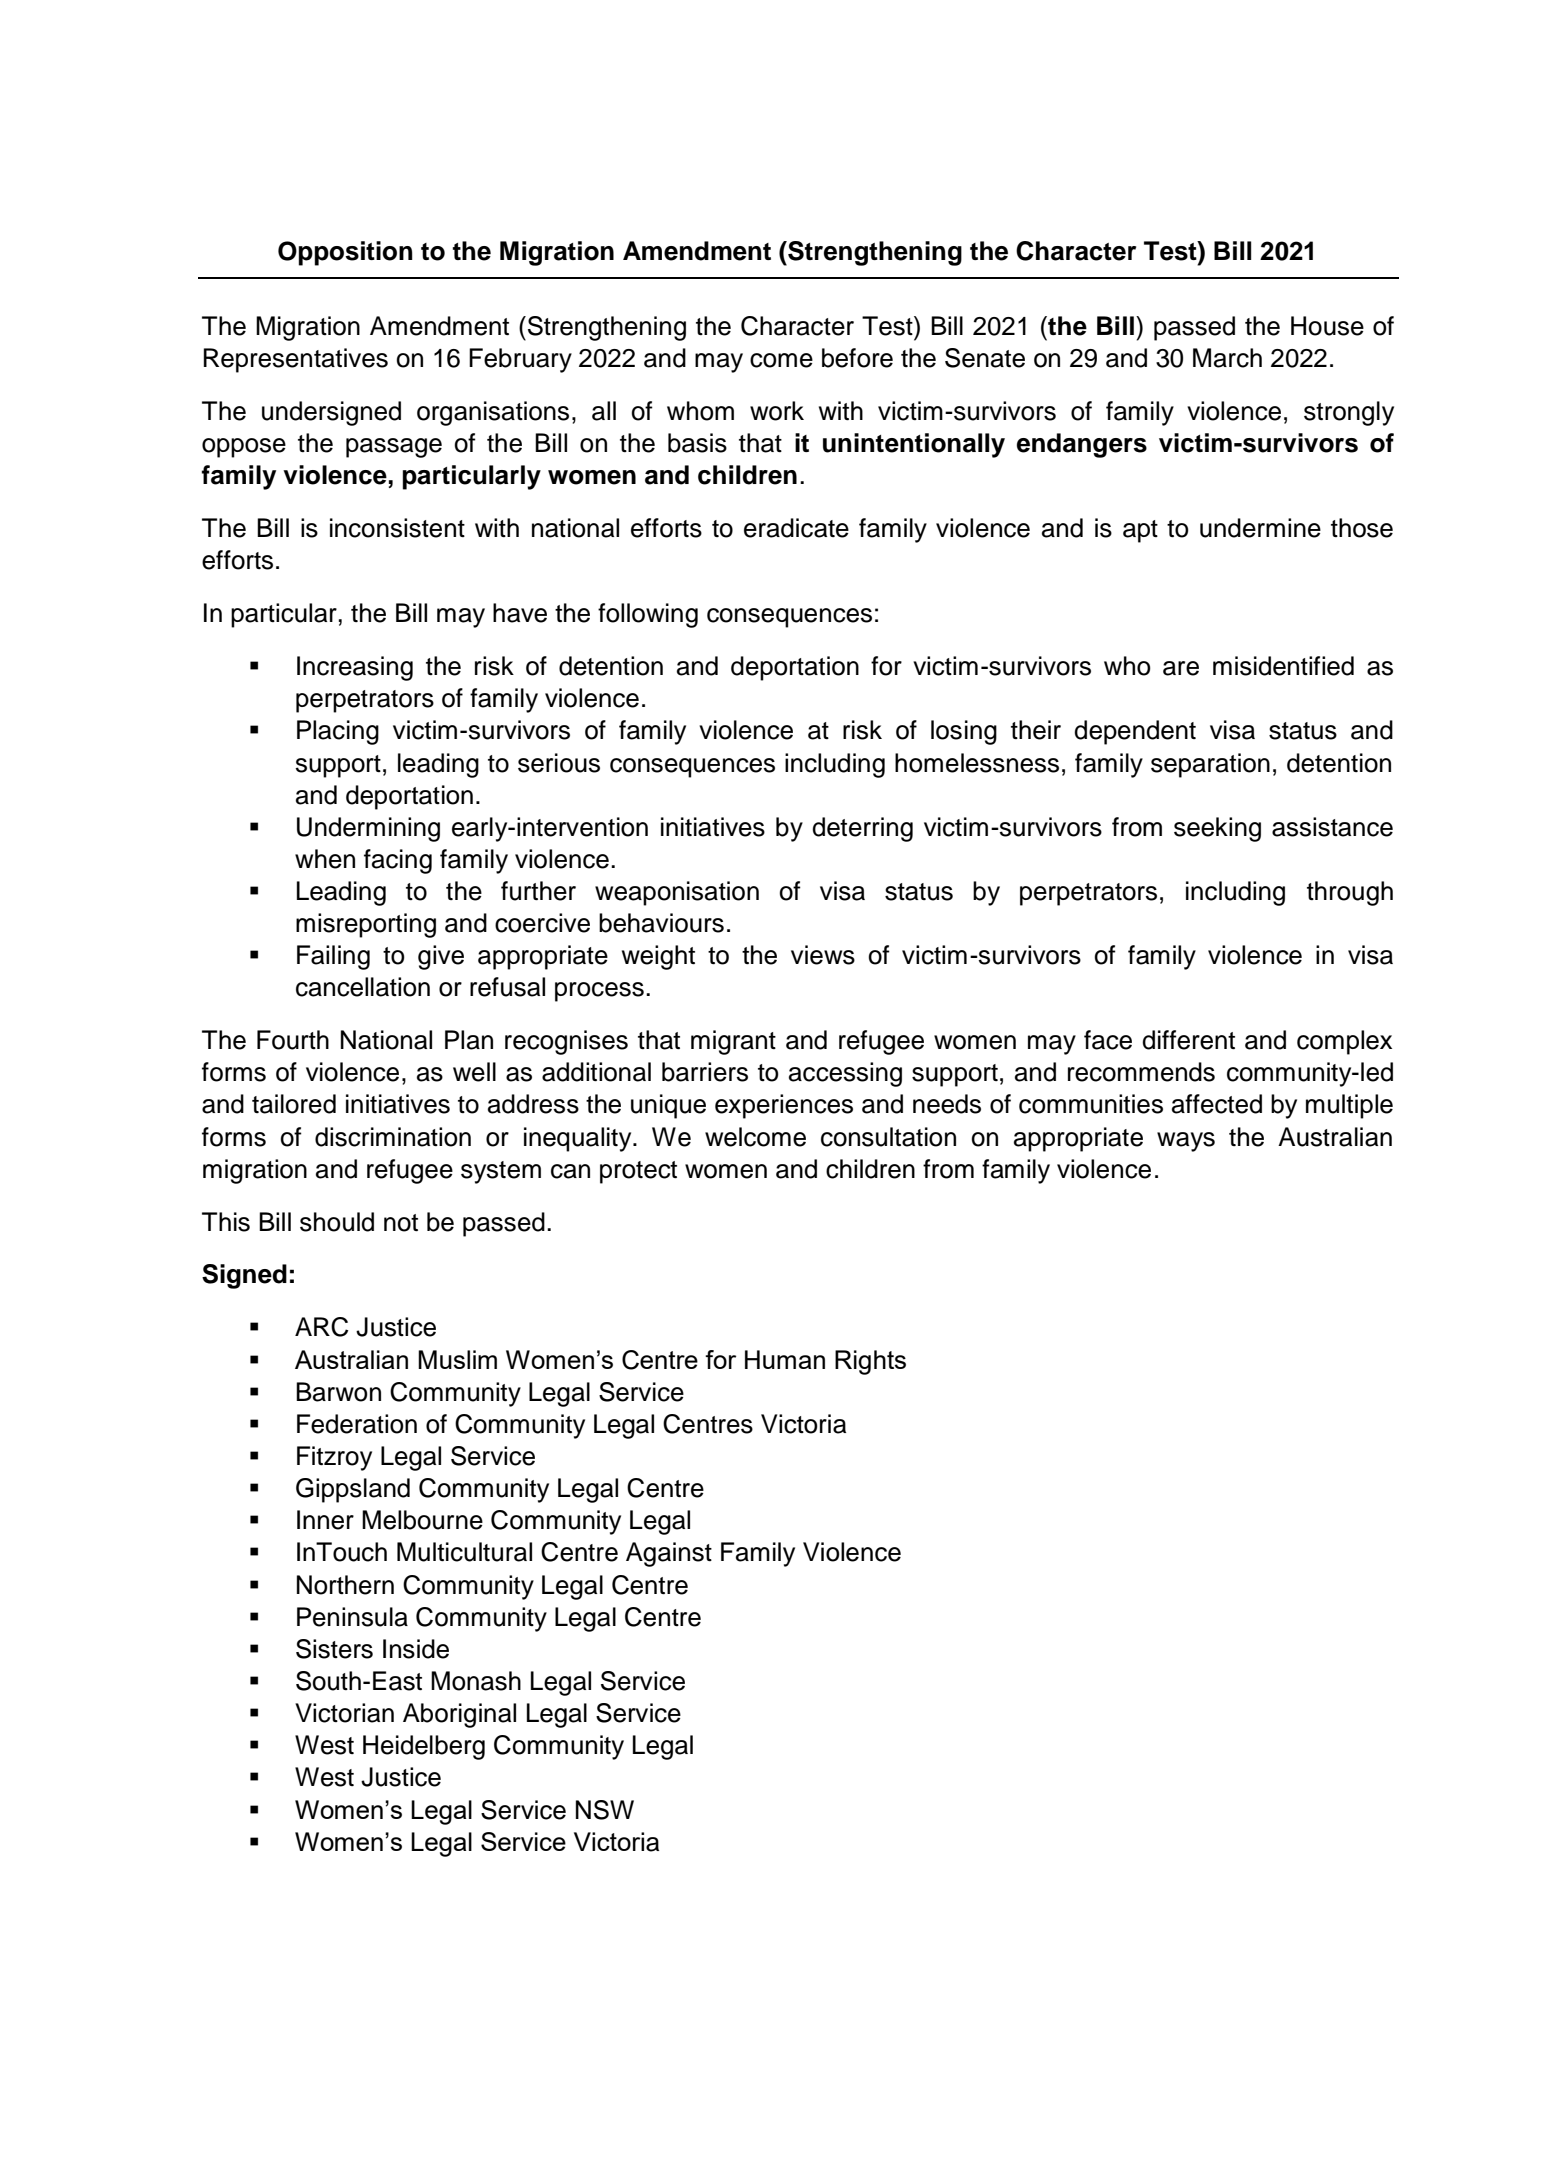  Describe the element at coordinates (862, 829) in the screenshot. I see `deterring` at that location.
